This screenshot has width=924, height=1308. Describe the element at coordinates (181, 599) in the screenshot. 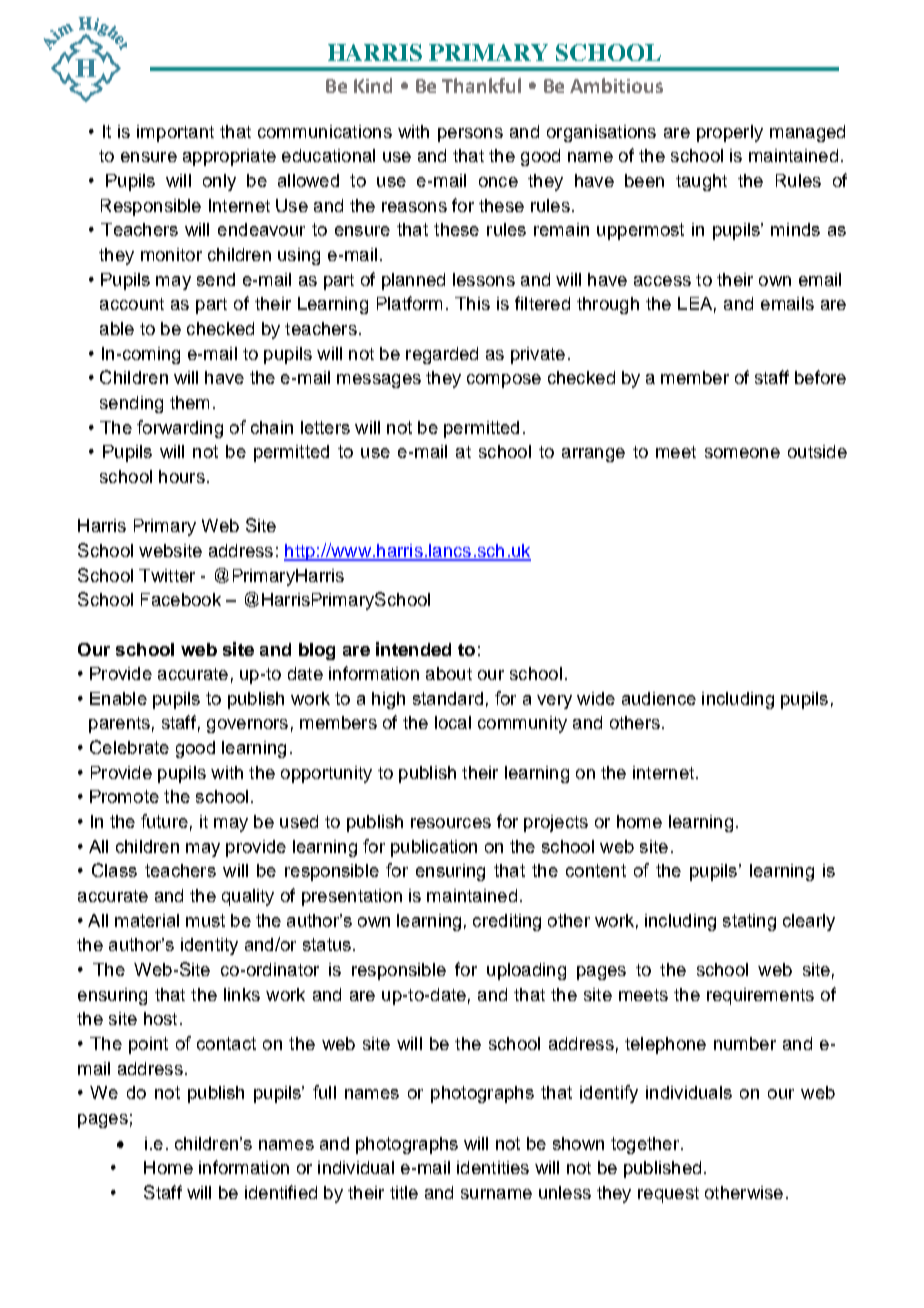

I see `Facebook` at that location.
